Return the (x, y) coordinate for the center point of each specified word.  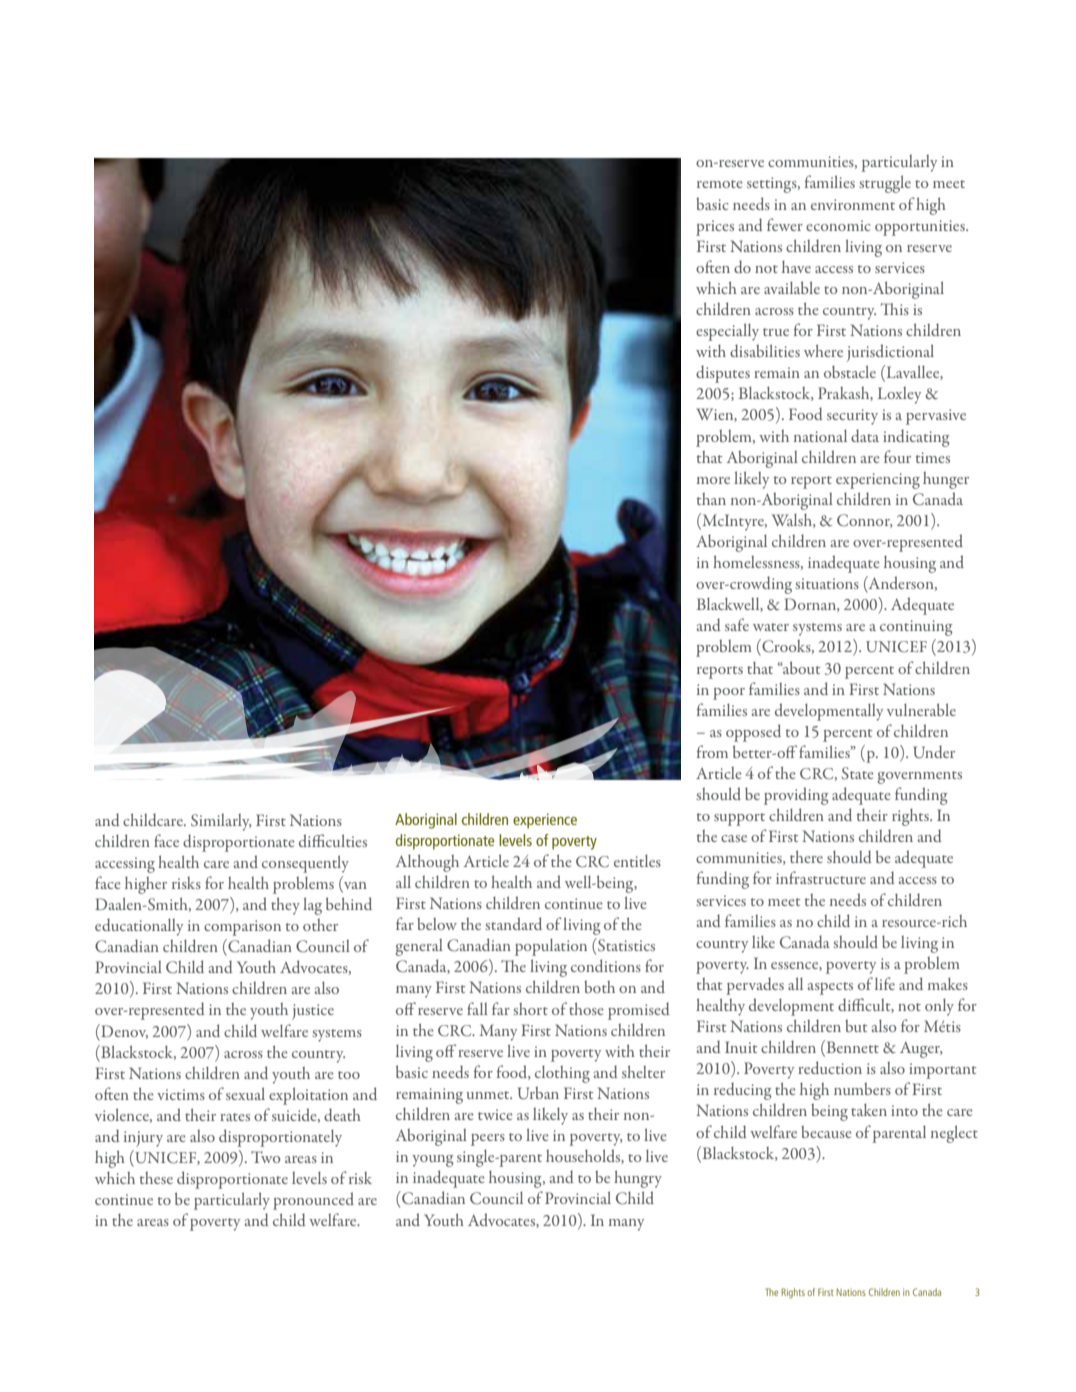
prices (715, 228)
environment (853, 204)
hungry (638, 1179)
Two (266, 1157)
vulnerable (921, 709)
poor (729, 694)
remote (720, 184)
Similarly (221, 822)
